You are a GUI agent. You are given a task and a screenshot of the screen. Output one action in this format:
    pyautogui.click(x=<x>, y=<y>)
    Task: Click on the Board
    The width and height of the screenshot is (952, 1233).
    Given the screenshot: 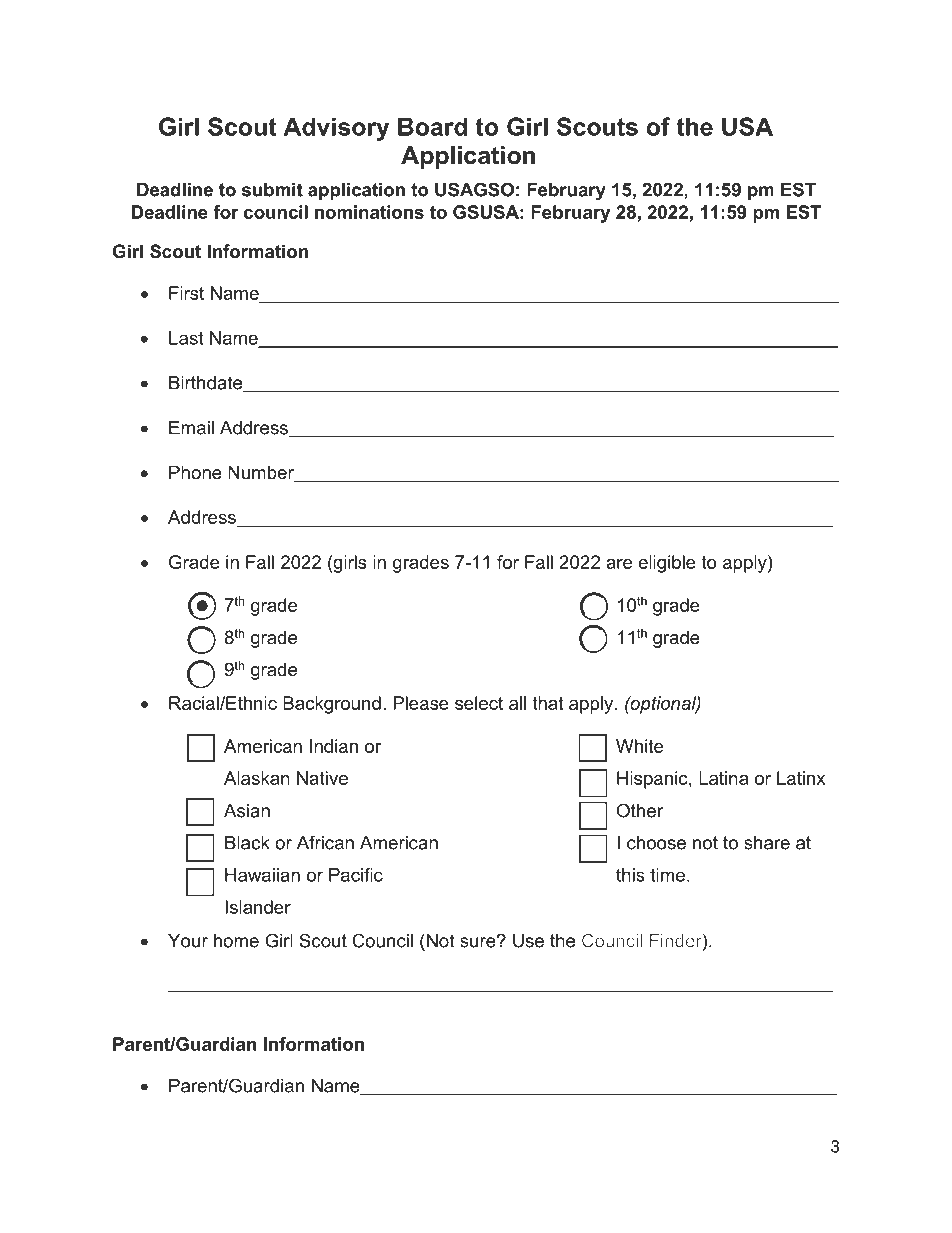 What is the action you would take?
    pyautogui.click(x=432, y=126)
